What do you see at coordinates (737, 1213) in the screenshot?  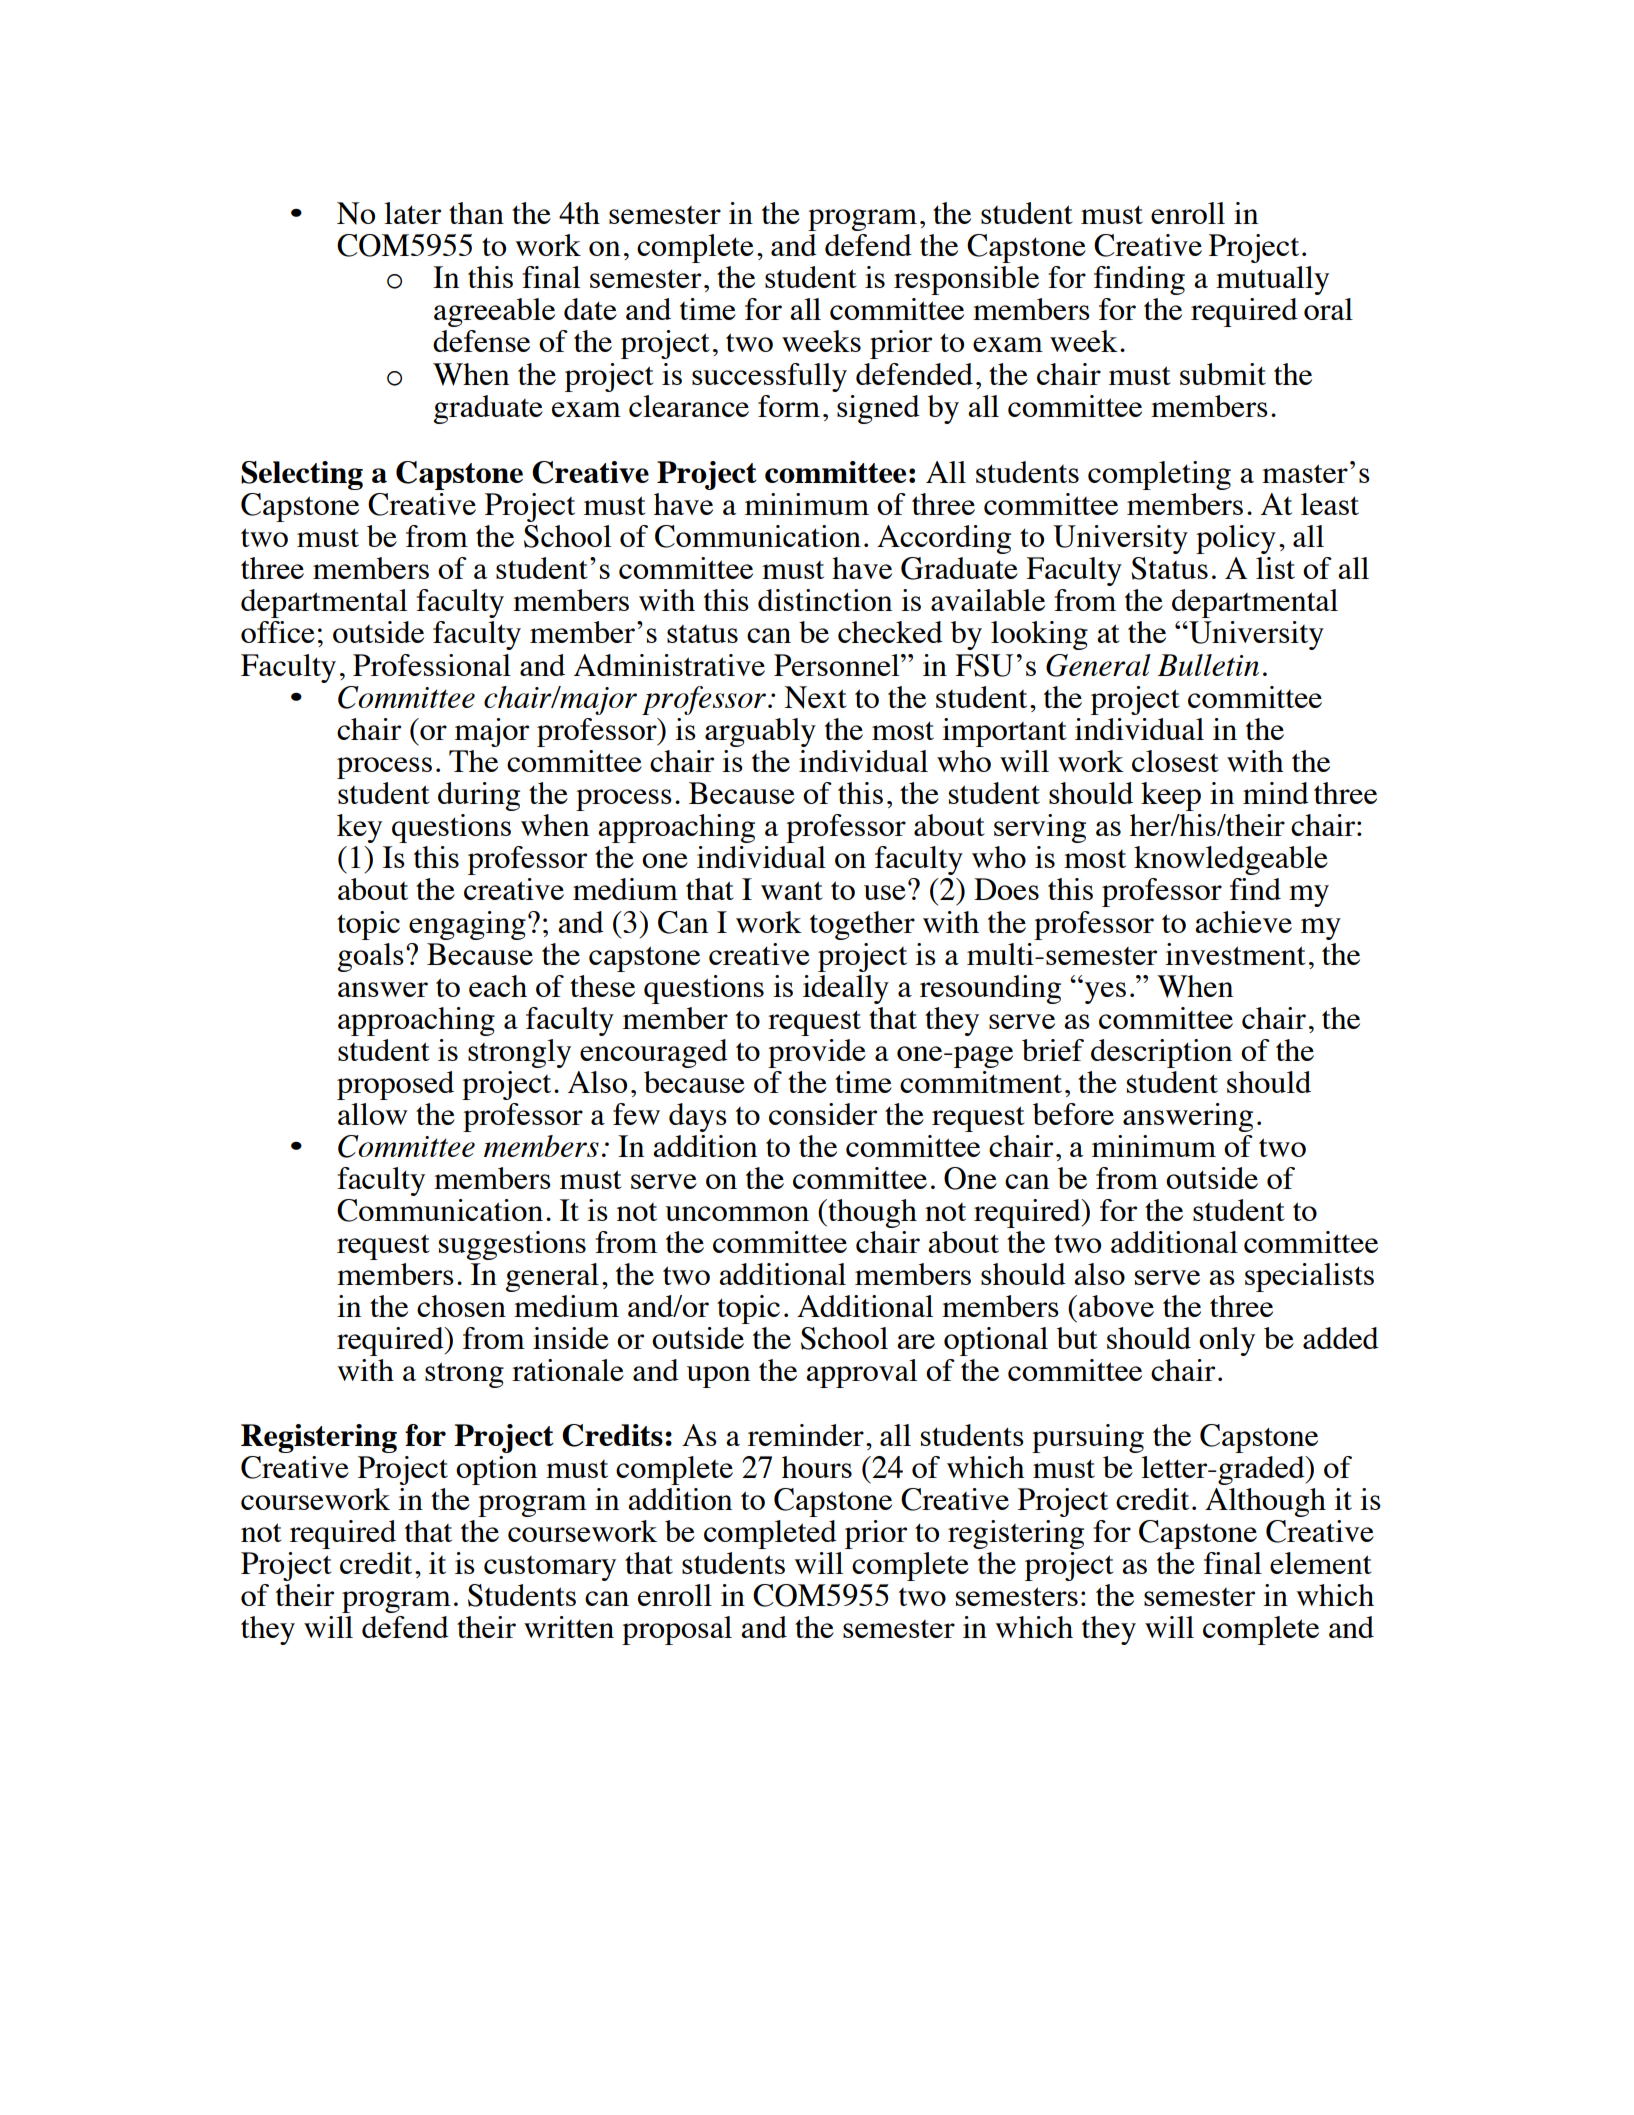 I see `uncommon` at bounding box center [737, 1213].
